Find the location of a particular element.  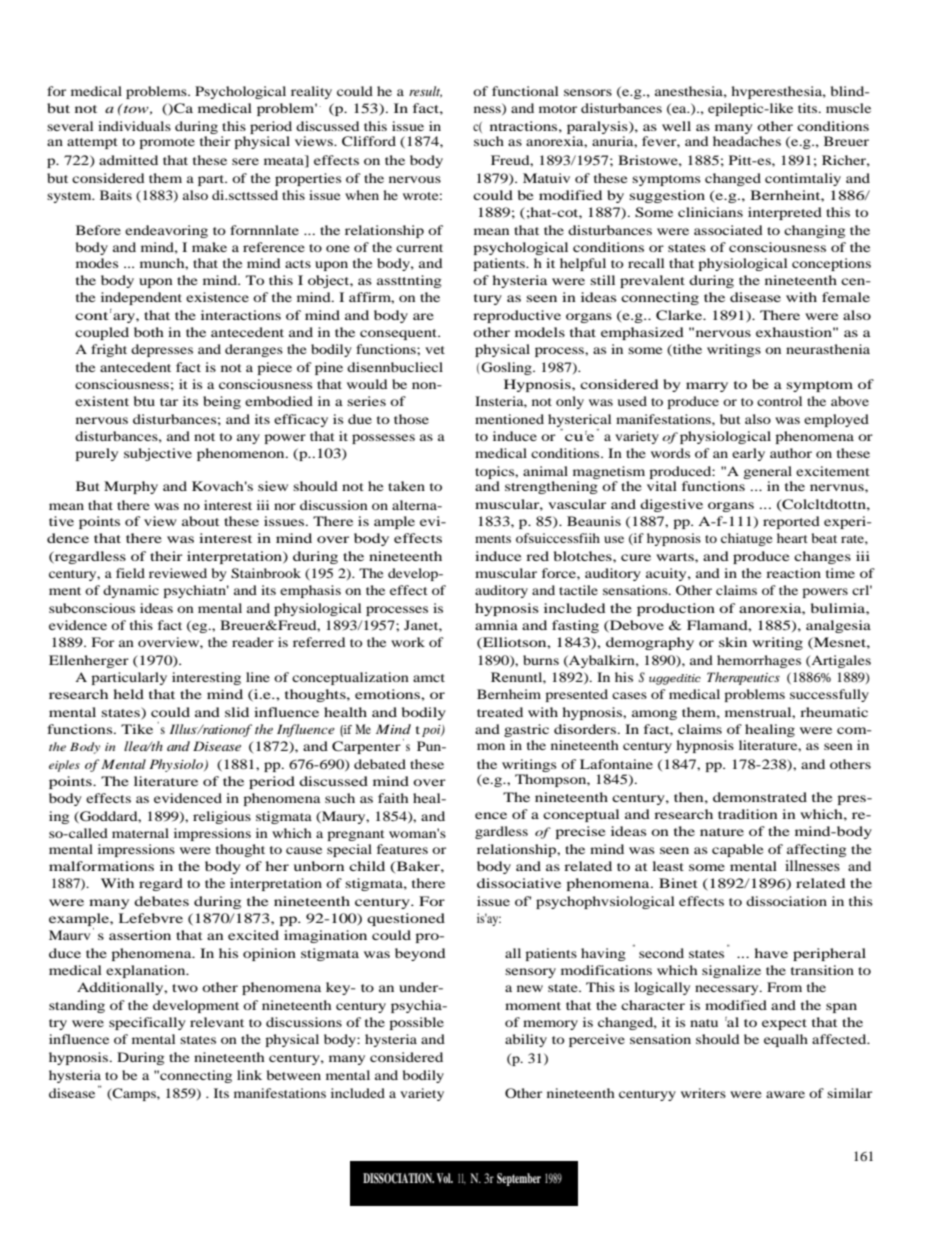

result is located at coordinates (425, 92).
